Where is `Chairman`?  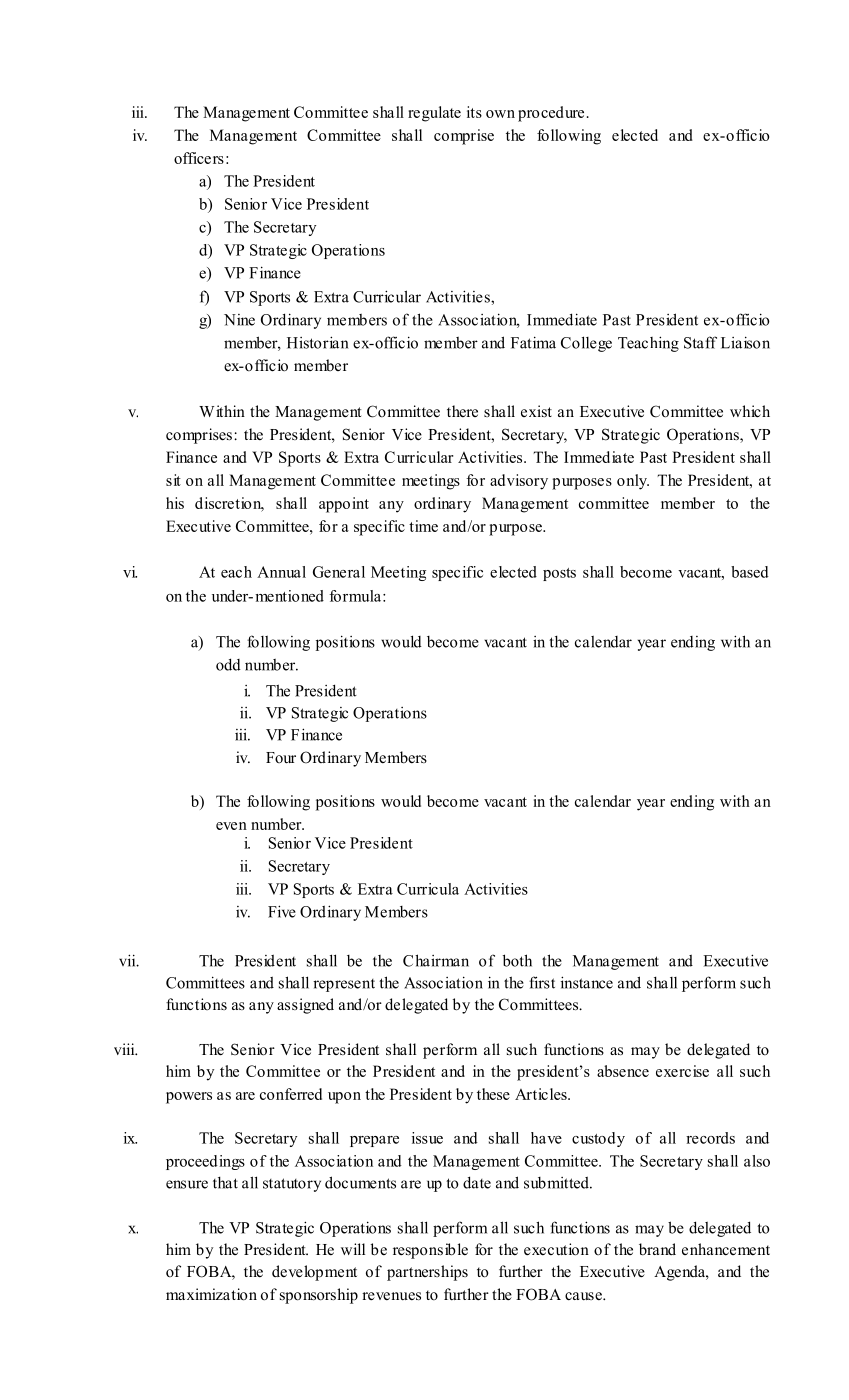
Chairman is located at coordinates (436, 960).
